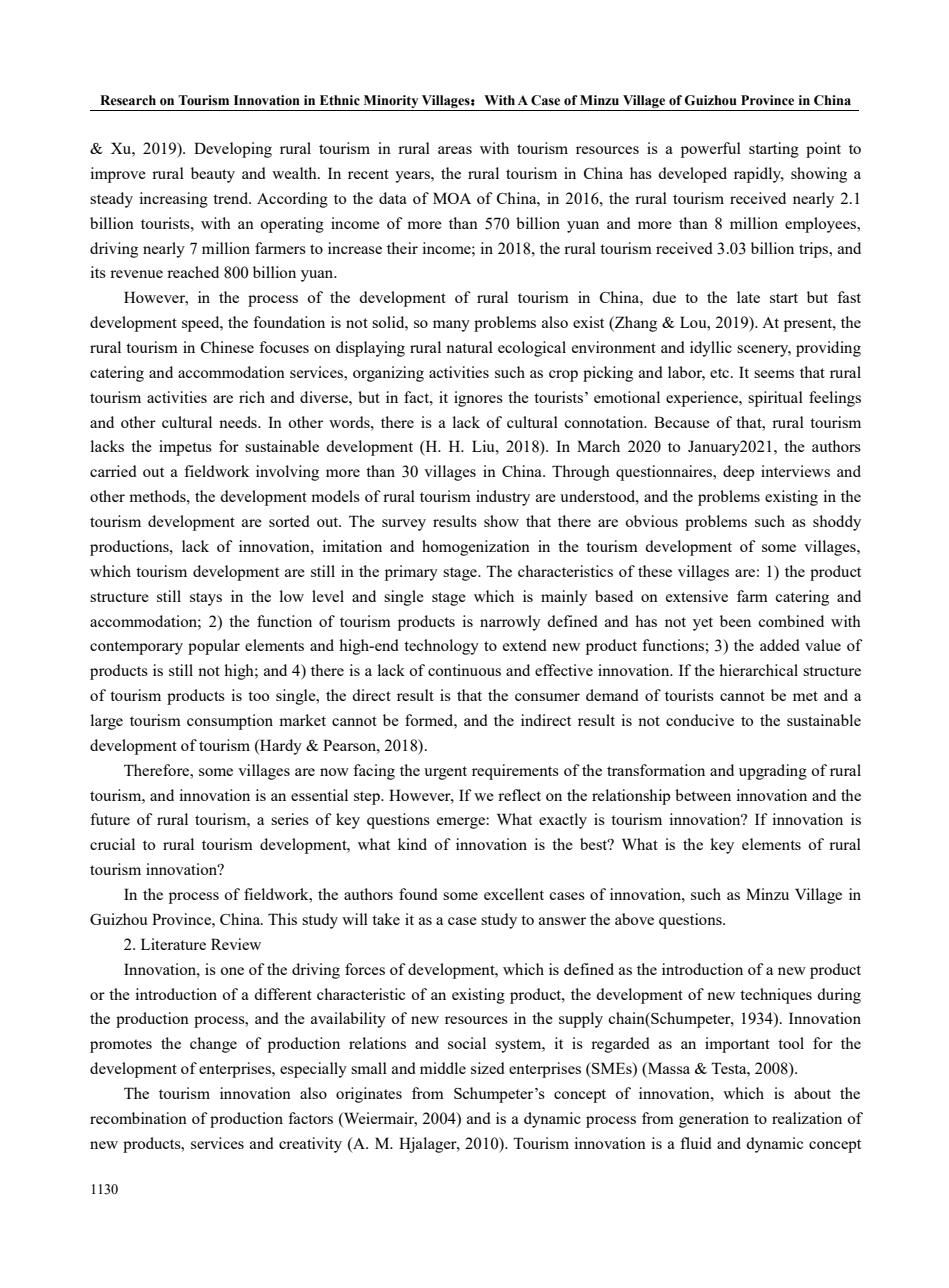 This document has width=949, height=1288. I want to click on stays, so click(206, 599).
